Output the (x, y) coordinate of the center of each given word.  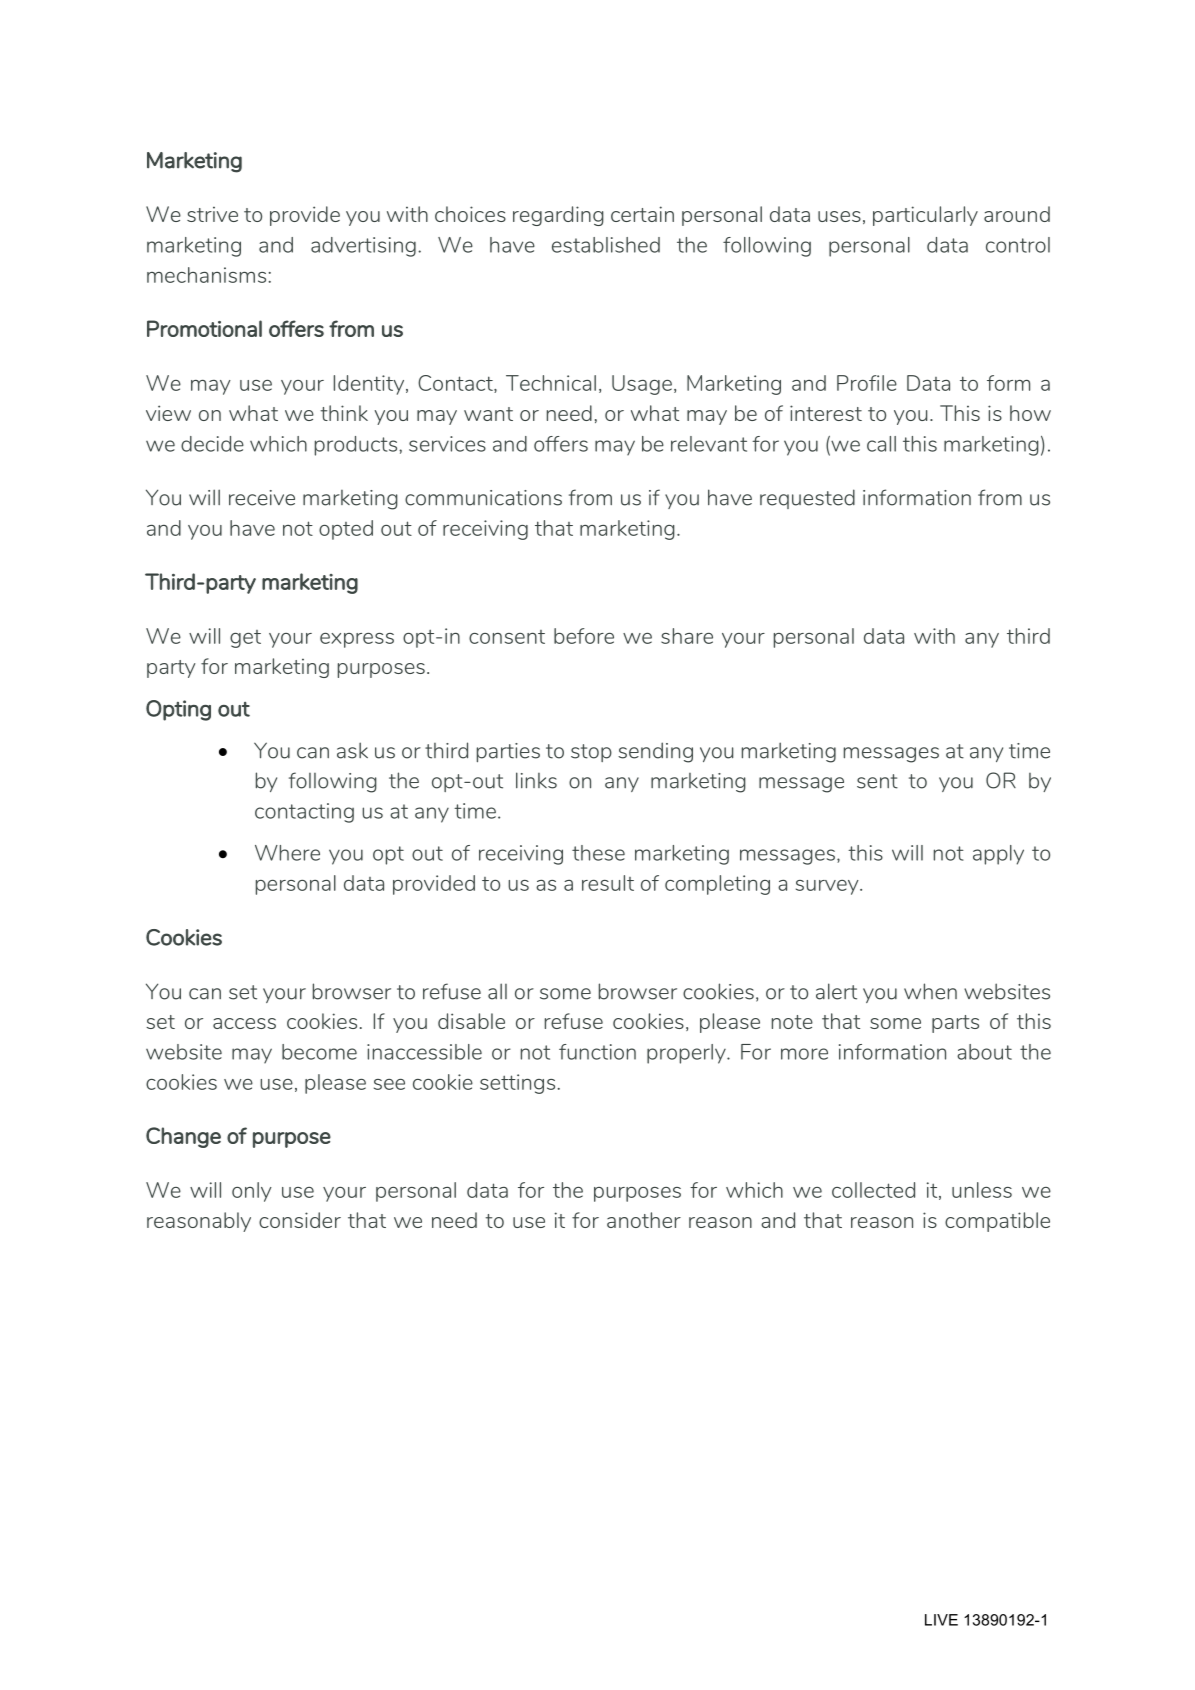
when (930, 991)
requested (807, 499)
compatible (997, 1222)
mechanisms (206, 275)
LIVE (941, 1620)
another (644, 1220)
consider (300, 1220)
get (245, 639)
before (584, 636)
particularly (925, 216)
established (606, 245)
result (608, 883)
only (252, 1192)
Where (287, 853)
